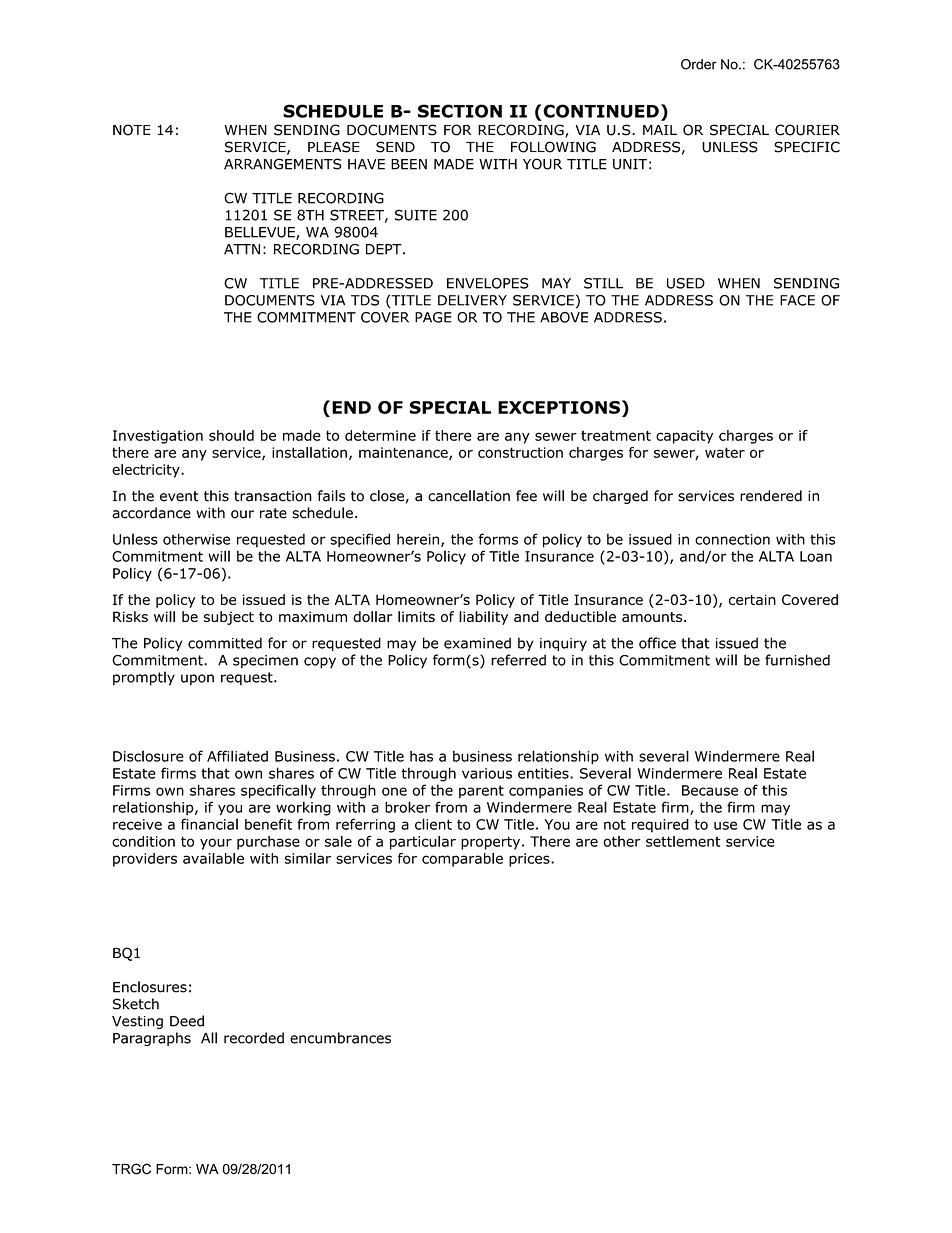 The image size is (952, 1233). What do you see at coordinates (487, 773) in the screenshot?
I see `various` at bounding box center [487, 773].
